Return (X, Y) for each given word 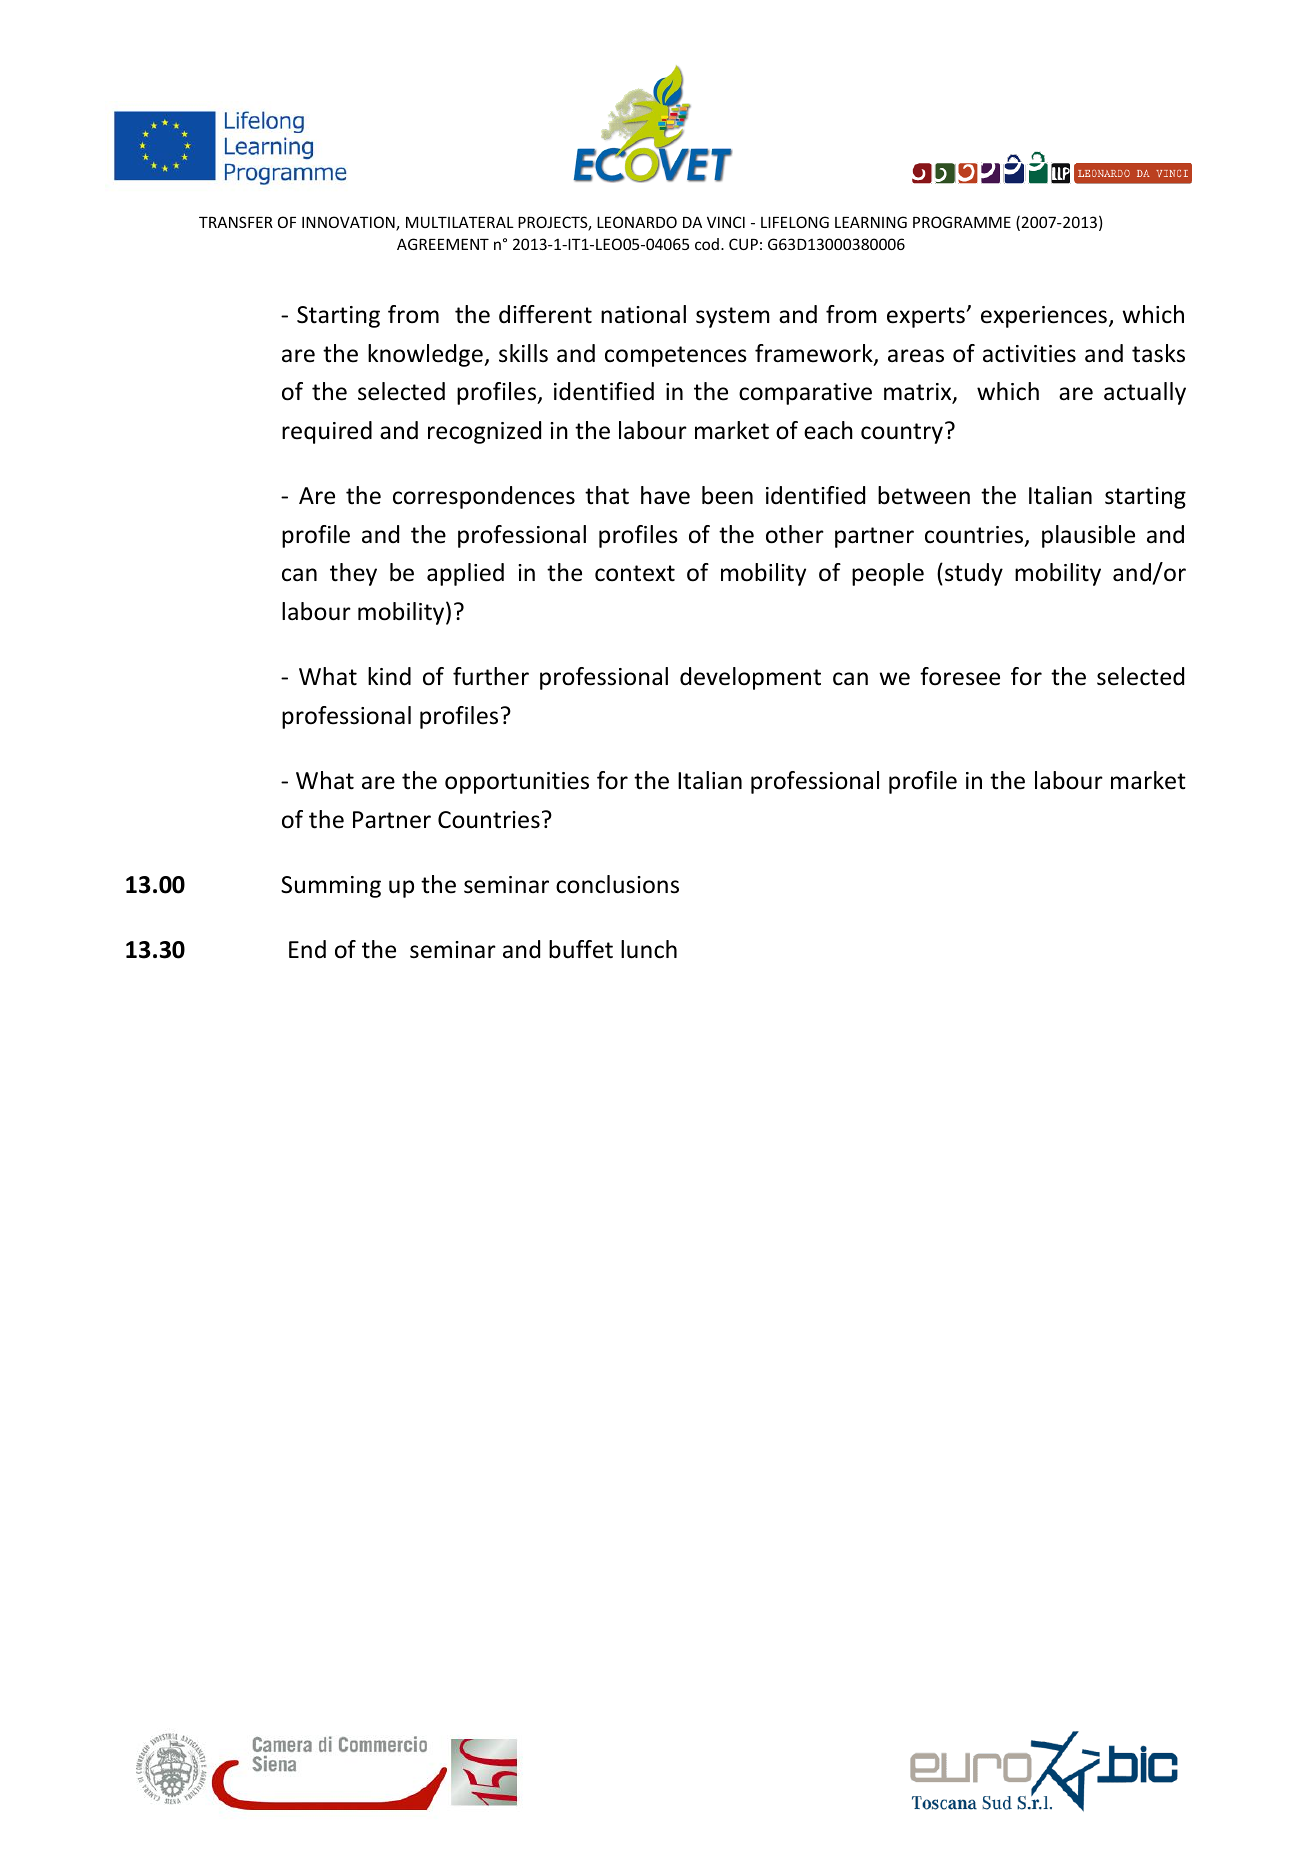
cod (707, 244)
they (353, 574)
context (635, 573)
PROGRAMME (962, 222)
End (307, 949)
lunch (649, 949)
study (974, 574)
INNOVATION (349, 223)
